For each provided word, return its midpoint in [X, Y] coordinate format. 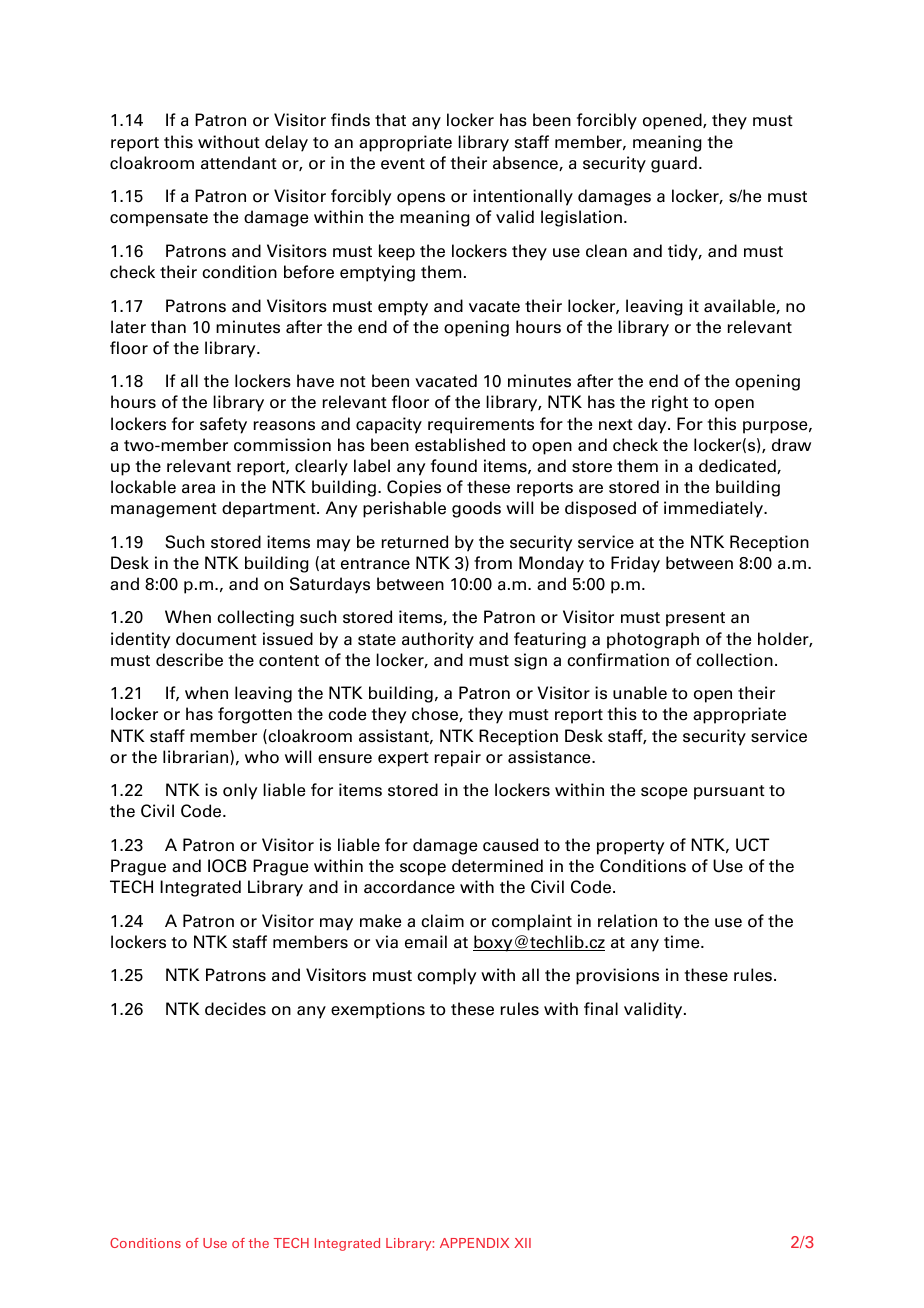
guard [674, 164]
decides [235, 1009]
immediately [715, 509]
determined [497, 866]
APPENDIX [474, 1243]
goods [476, 509]
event [403, 164]
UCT [752, 845]
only [240, 791]
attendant [239, 163]
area [198, 489]
